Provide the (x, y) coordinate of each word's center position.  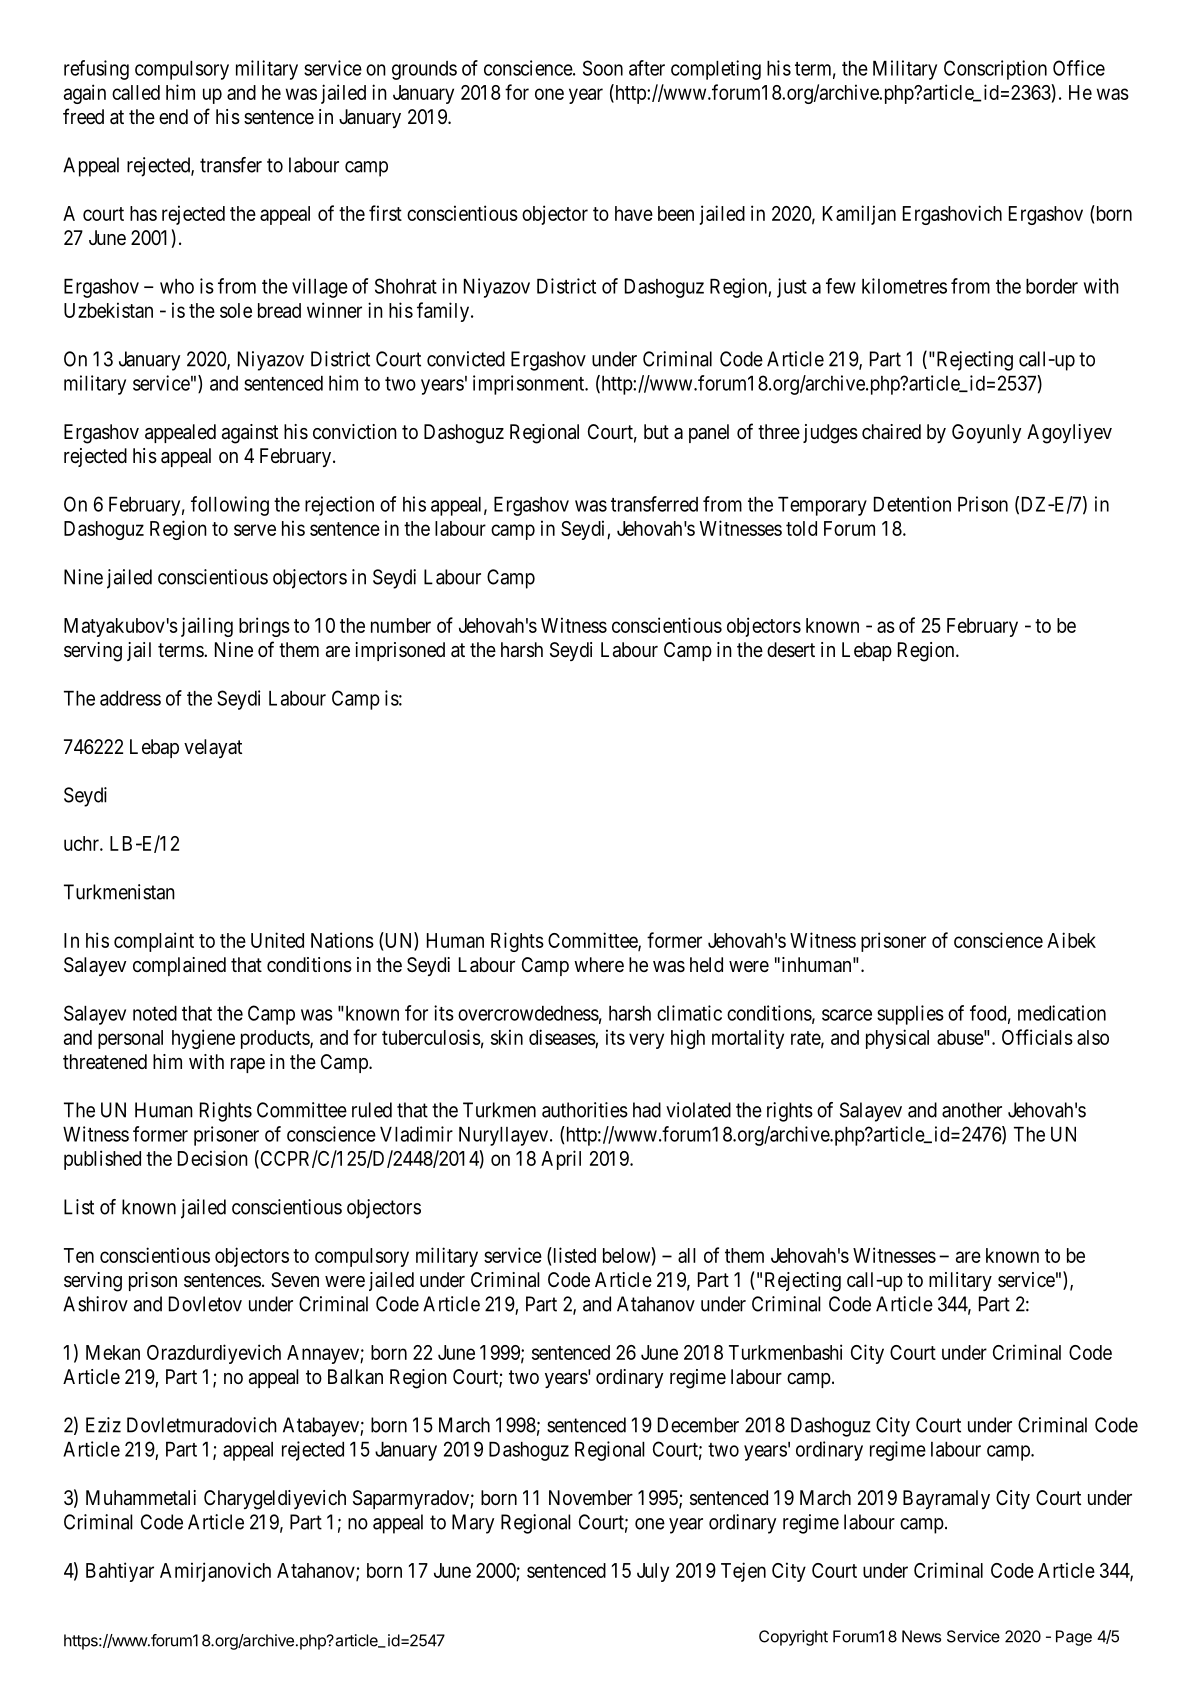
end (173, 116)
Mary (473, 1524)
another (972, 1110)
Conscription (995, 70)
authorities (585, 1110)
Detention (912, 504)
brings (264, 627)
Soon (603, 68)
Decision (213, 1158)
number (401, 625)
